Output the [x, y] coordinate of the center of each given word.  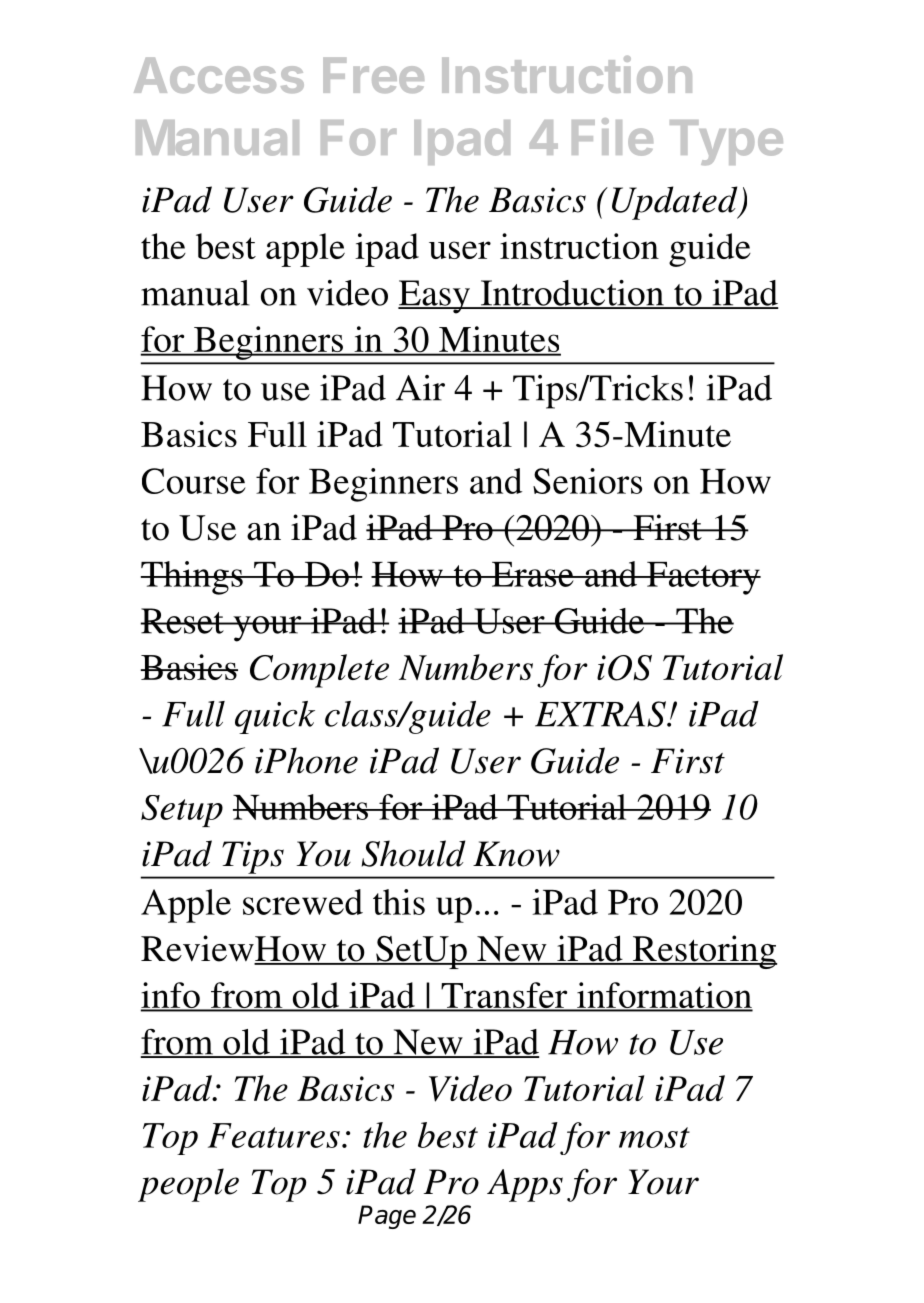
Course [194, 481]
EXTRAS [601, 714]
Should [413, 853]
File [612, 137]
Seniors [587, 481]
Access [219, 75]
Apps [525, 1185]
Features [274, 1135]
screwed [303, 902]
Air [420, 388]
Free [373, 75]
